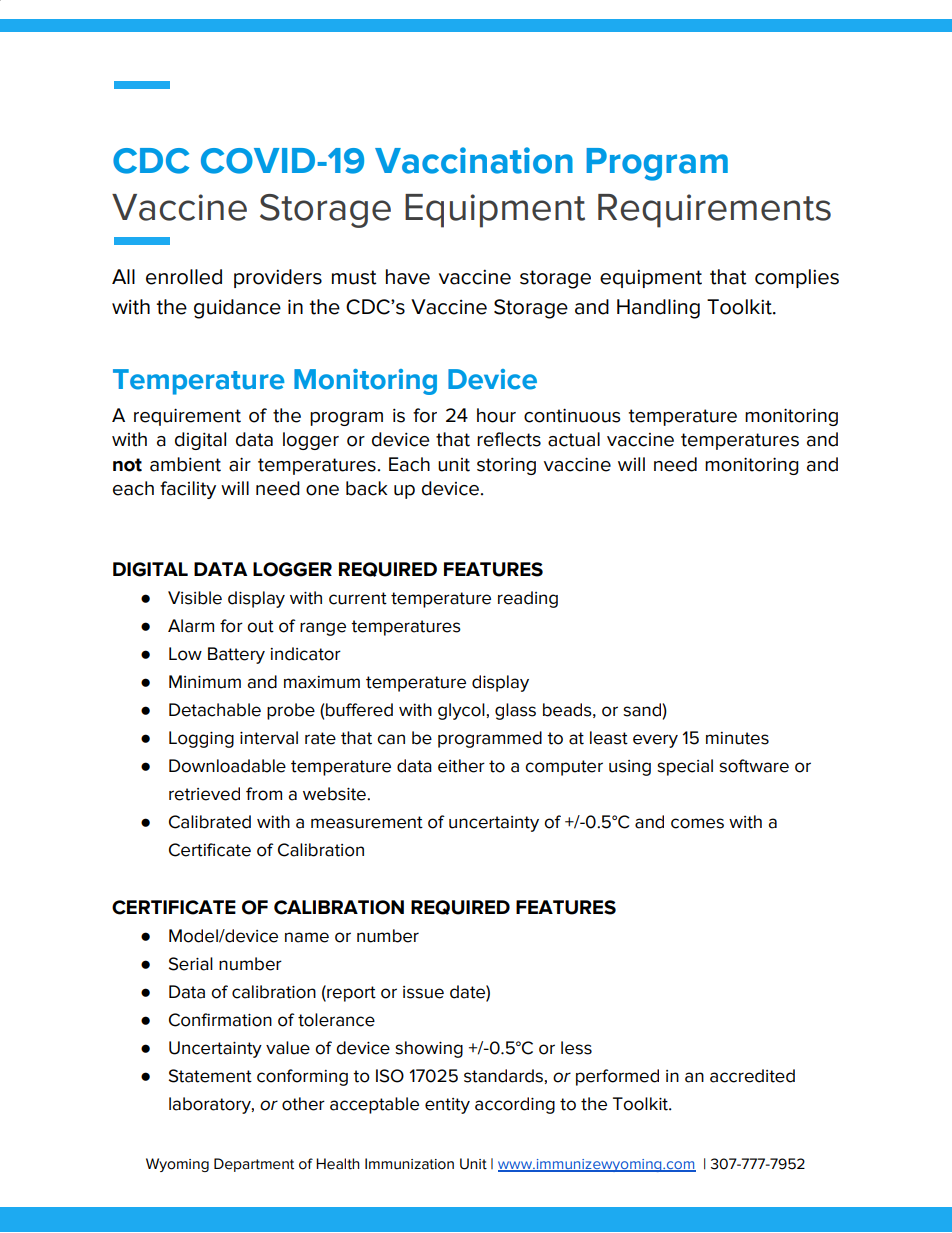 The height and width of the image is (1233, 952). Describe the element at coordinates (447, 1106) in the image. I see `entity` at that location.
